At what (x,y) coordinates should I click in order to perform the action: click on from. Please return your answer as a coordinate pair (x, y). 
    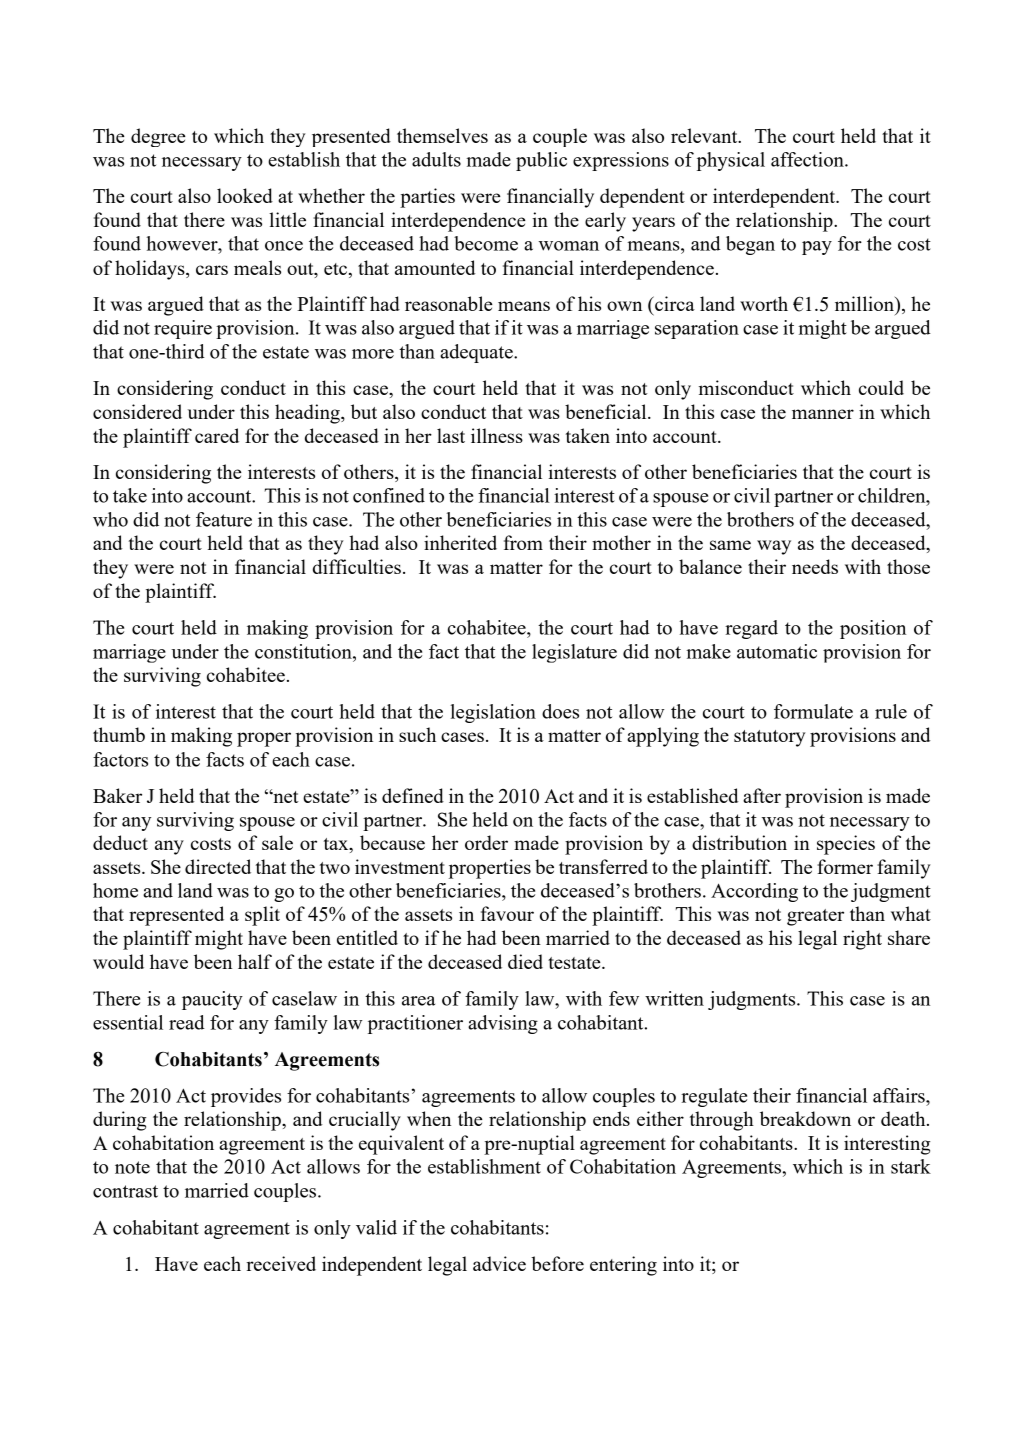
    Looking at the image, I should click on (523, 542).
